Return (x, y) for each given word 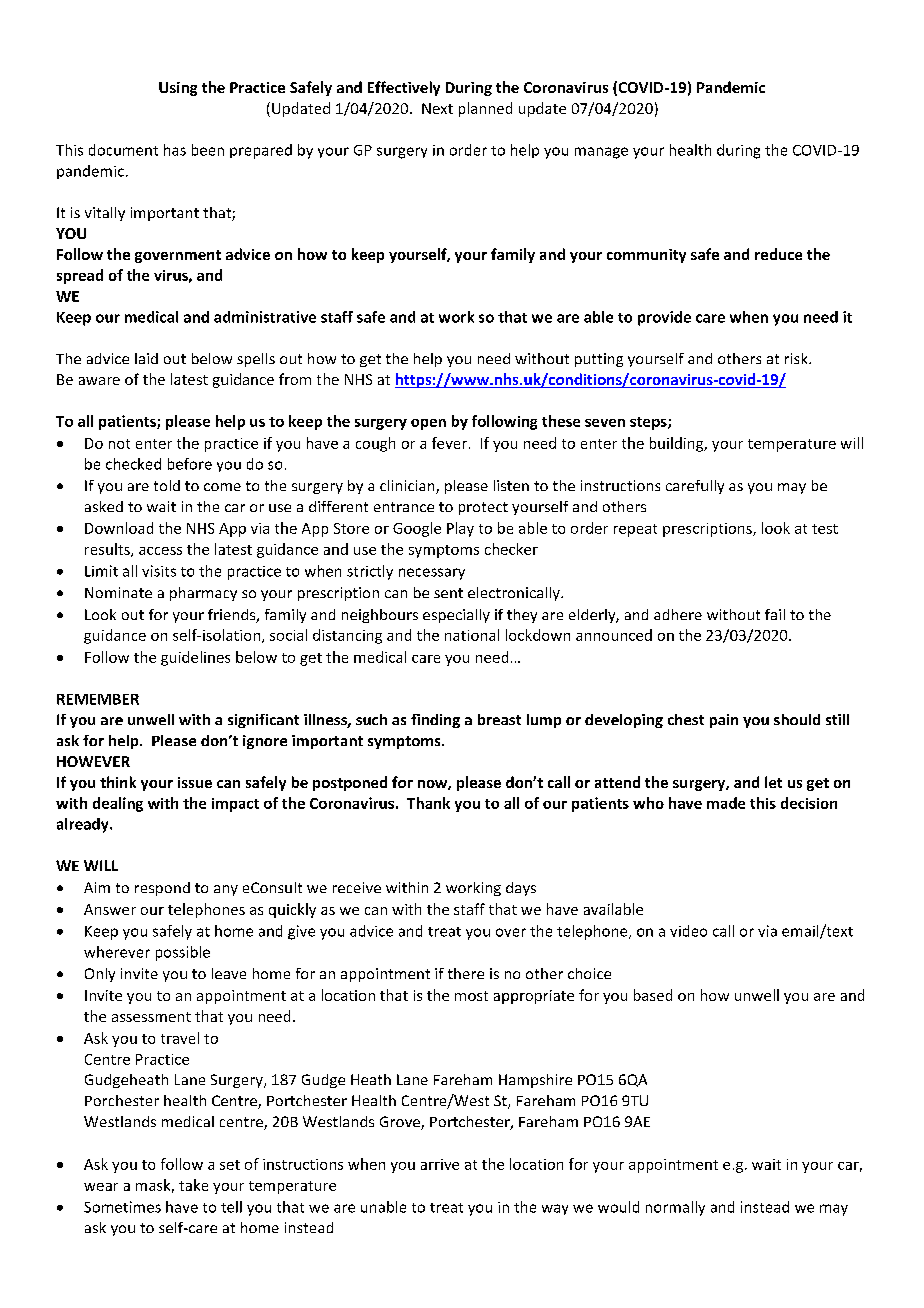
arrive (440, 1164)
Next (437, 108)
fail (775, 614)
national (472, 635)
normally (675, 1208)
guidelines (195, 658)
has (175, 150)
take (193, 1185)
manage (601, 153)
